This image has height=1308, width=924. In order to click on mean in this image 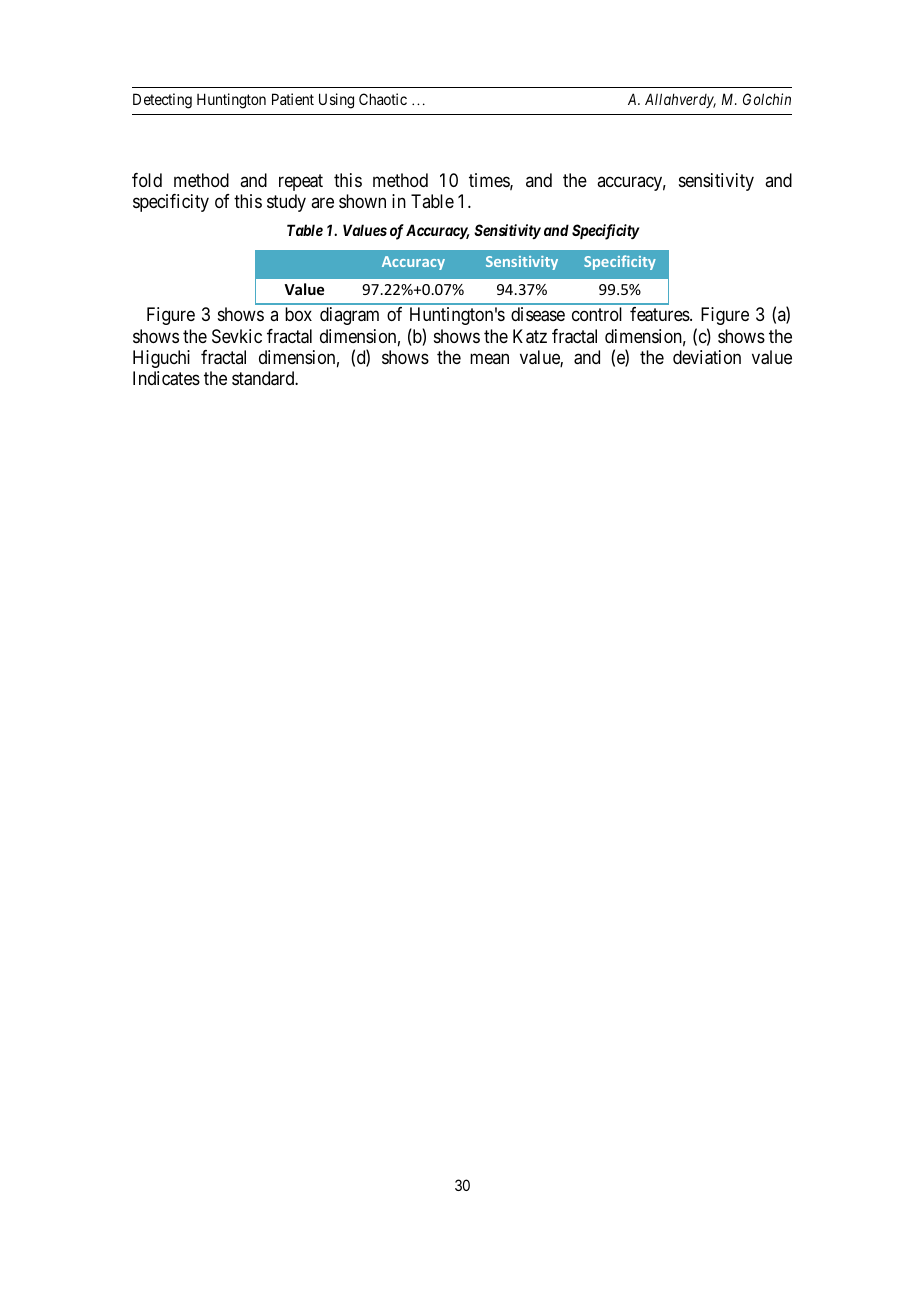, I will do `click(489, 358)`.
